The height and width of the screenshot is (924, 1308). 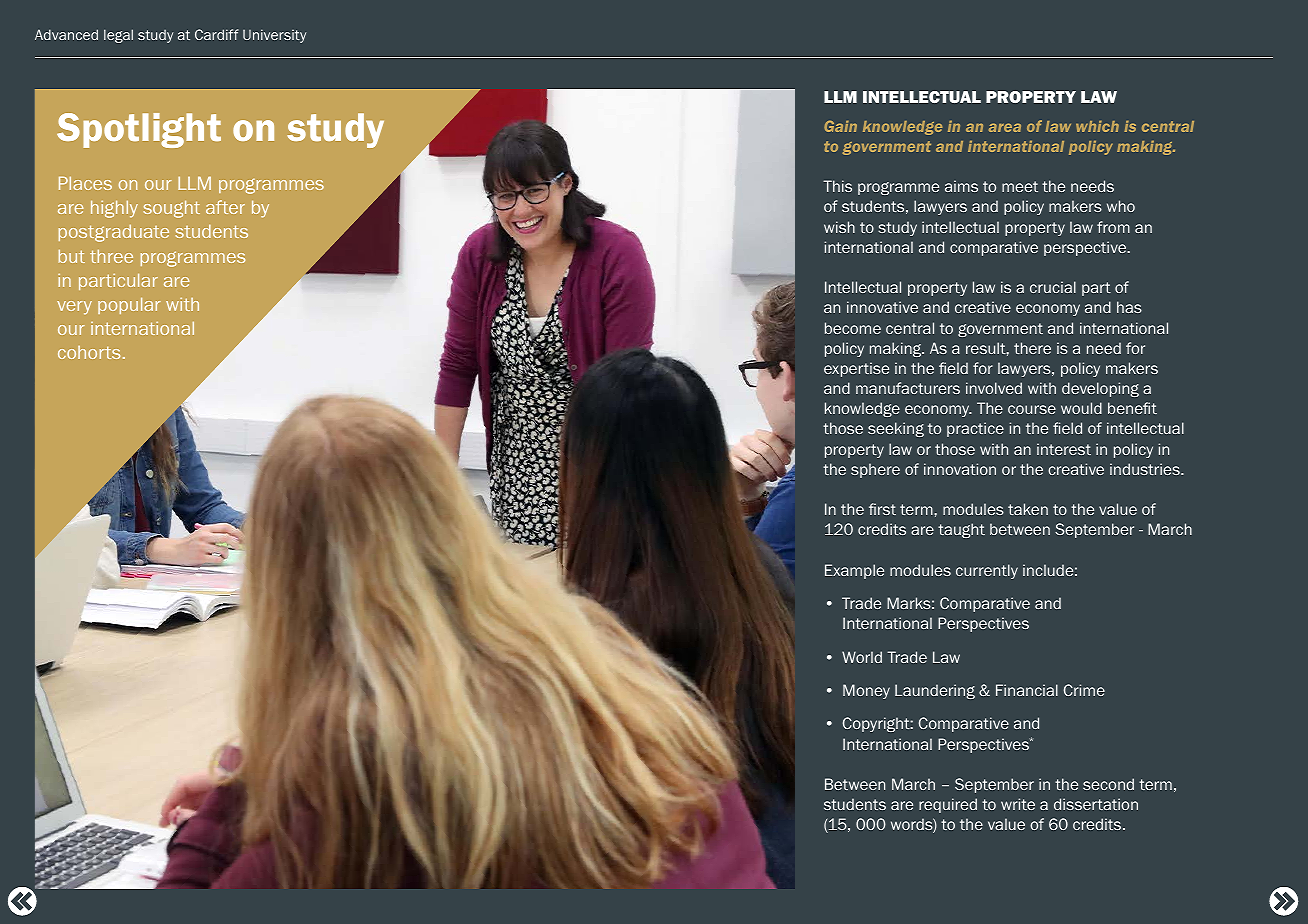 I want to click on Cardiff, so click(x=217, y=34).
